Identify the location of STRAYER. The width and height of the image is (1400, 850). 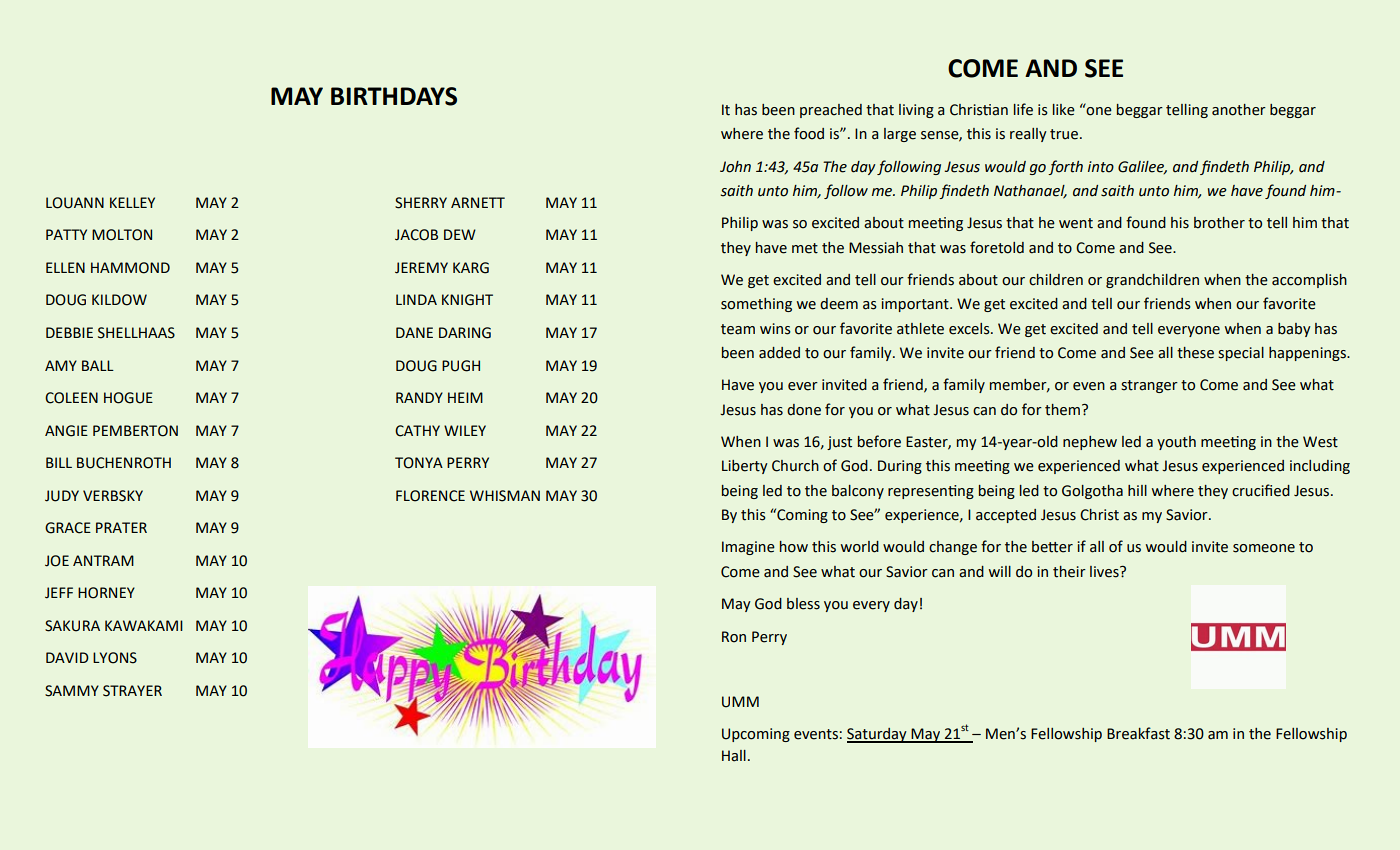
(132, 691).
